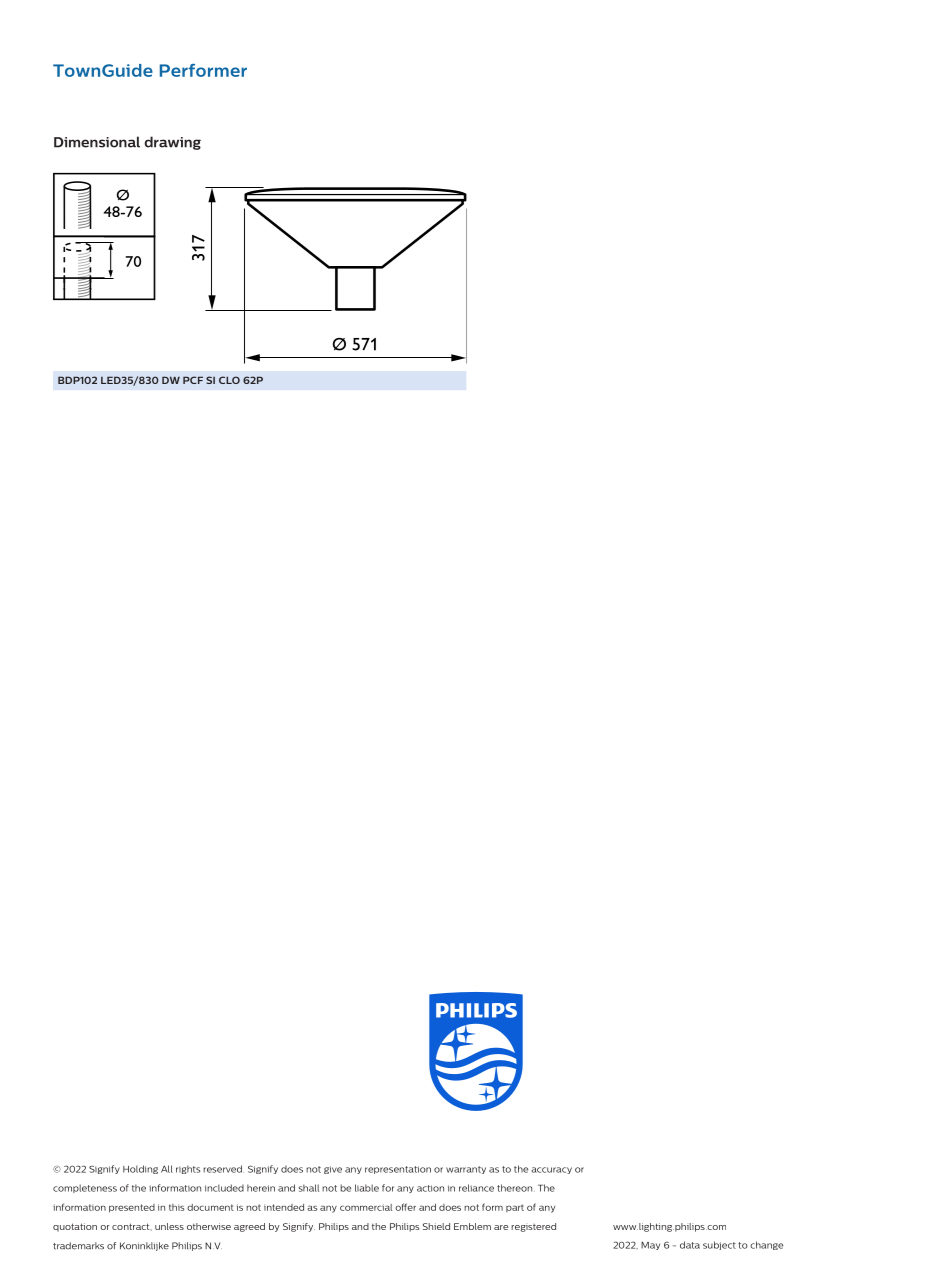  Describe the element at coordinates (436, 1226) in the document. I see `Shield` at that location.
